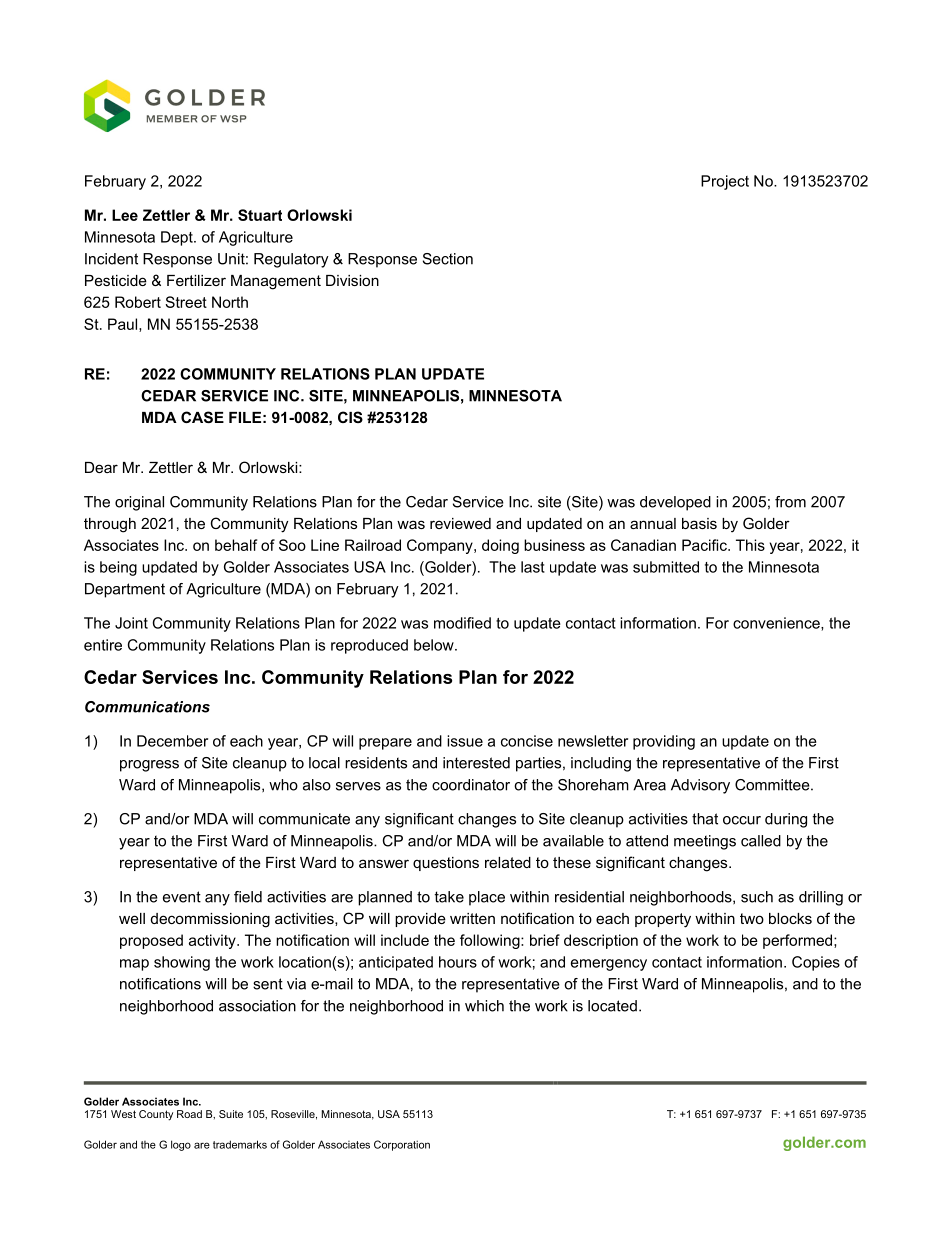 This page has width=952, height=1233. What do you see at coordinates (178, 238) in the page?
I see `Dept` at bounding box center [178, 238].
